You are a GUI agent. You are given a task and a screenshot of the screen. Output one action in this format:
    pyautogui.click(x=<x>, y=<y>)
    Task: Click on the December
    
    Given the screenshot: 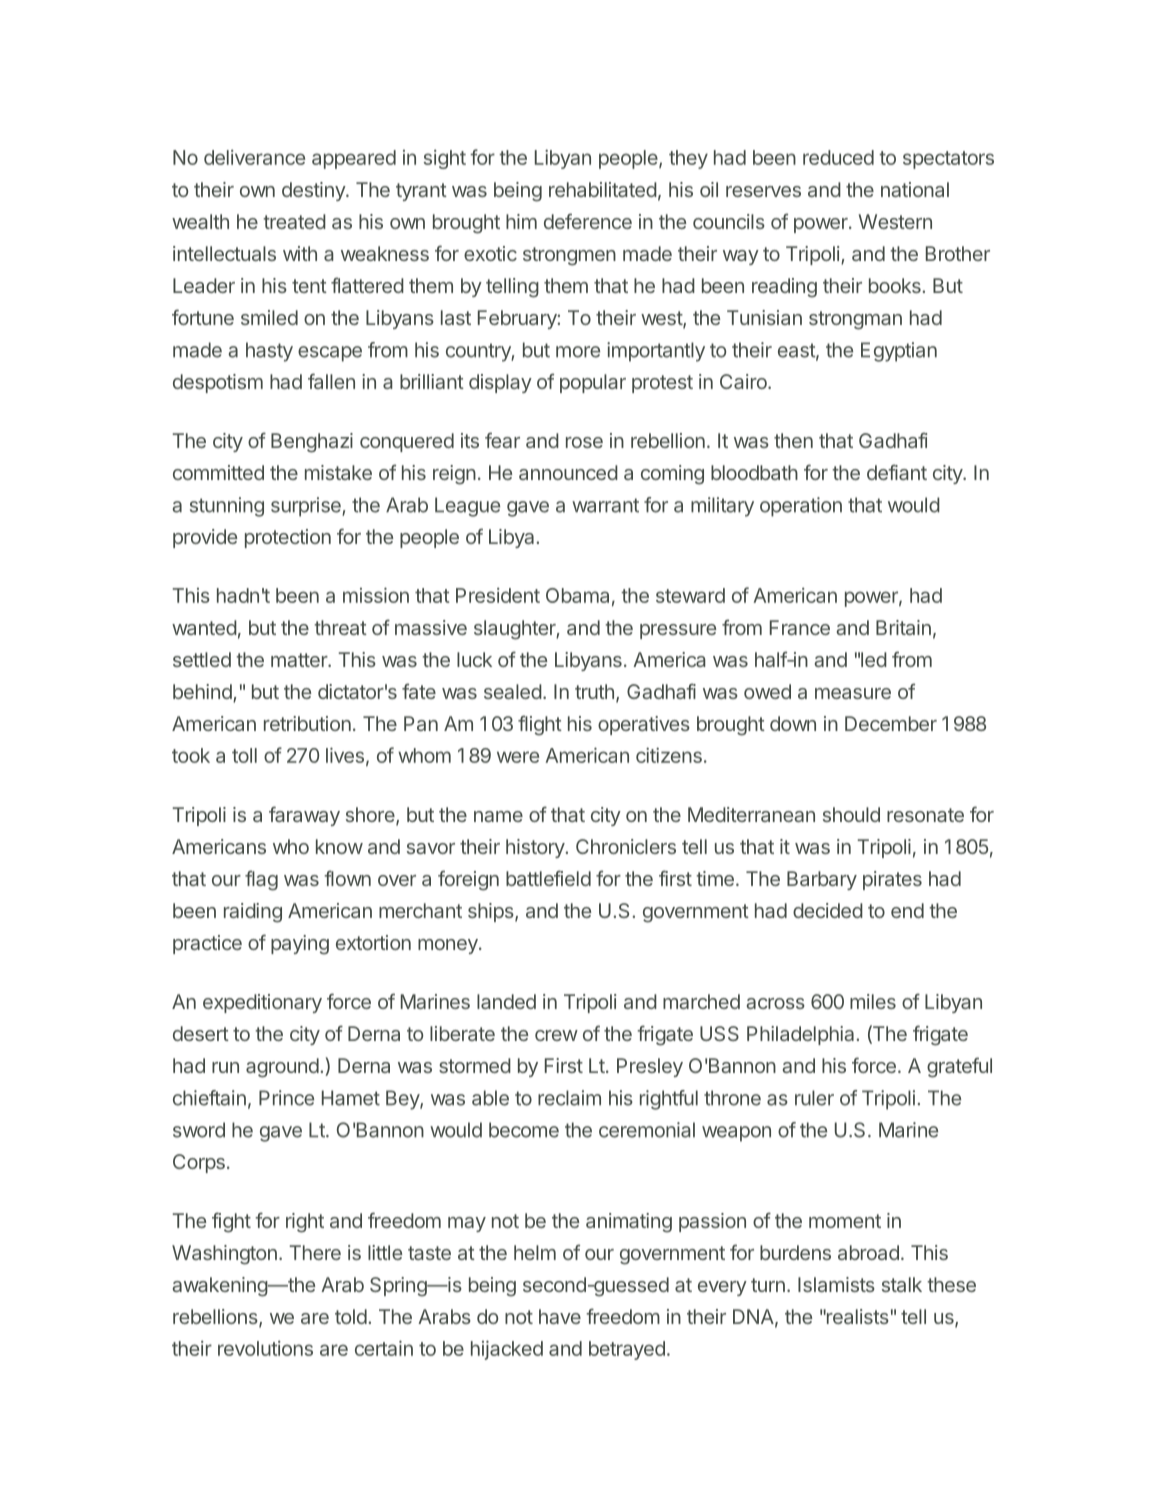 What is the action you would take?
    pyautogui.click(x=891, y=723)
